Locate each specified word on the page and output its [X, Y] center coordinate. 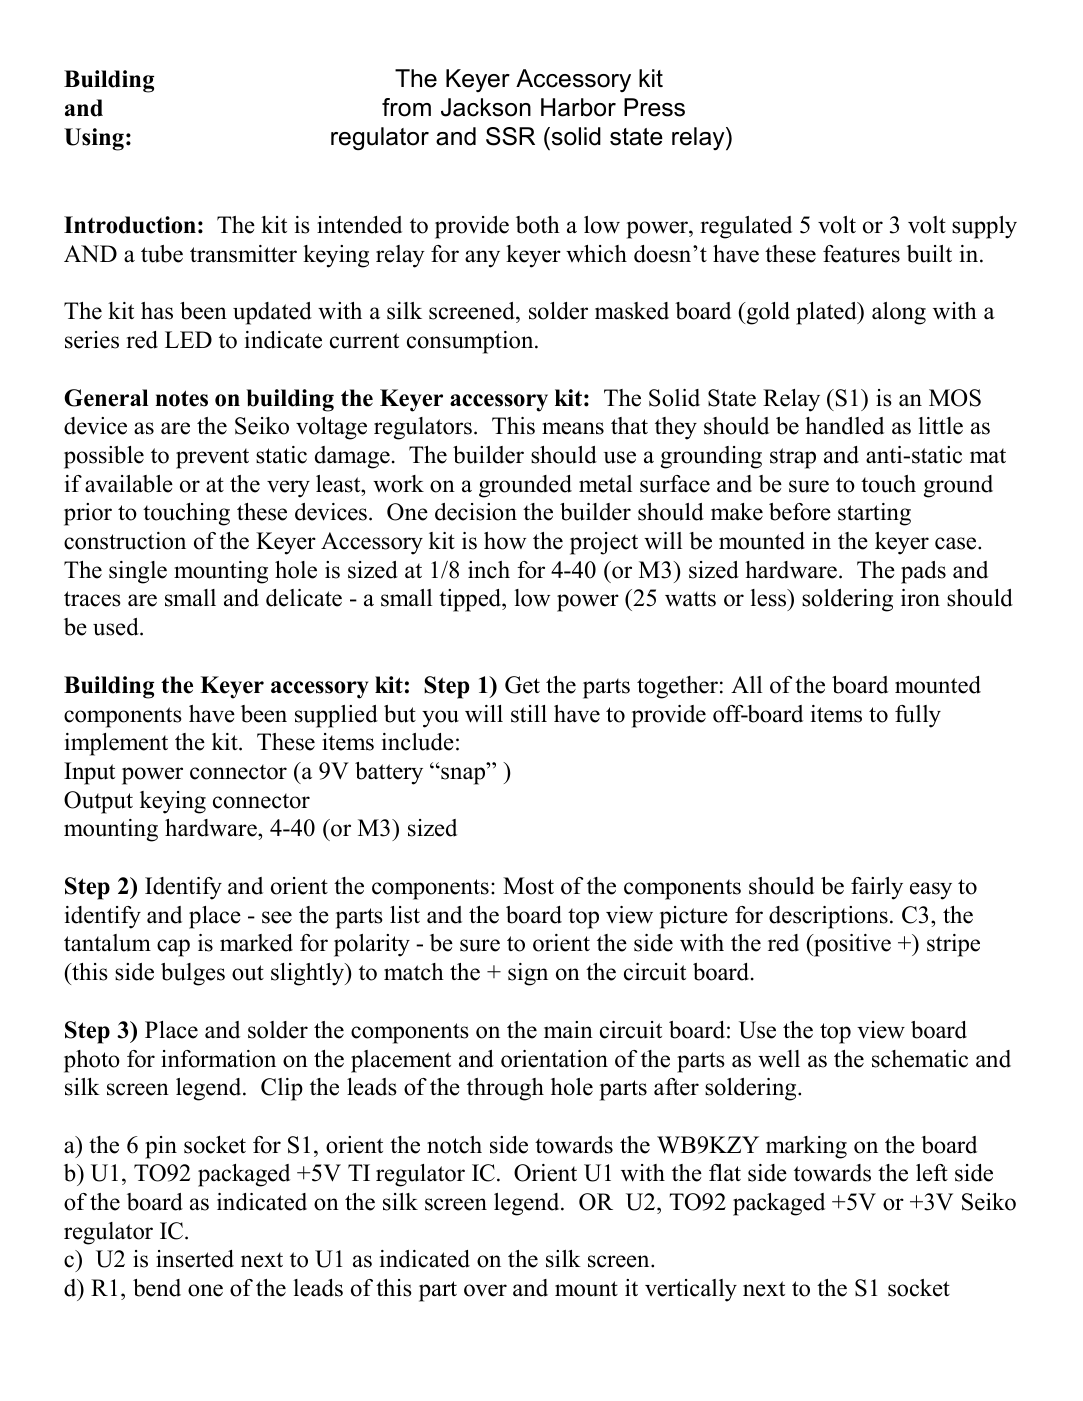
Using [94, 139]
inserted [195, 1259]
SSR [510, 136]
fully [918, 716]
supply [984, 227]
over [485, 1290]
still [529, 714]
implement [116, 744]
